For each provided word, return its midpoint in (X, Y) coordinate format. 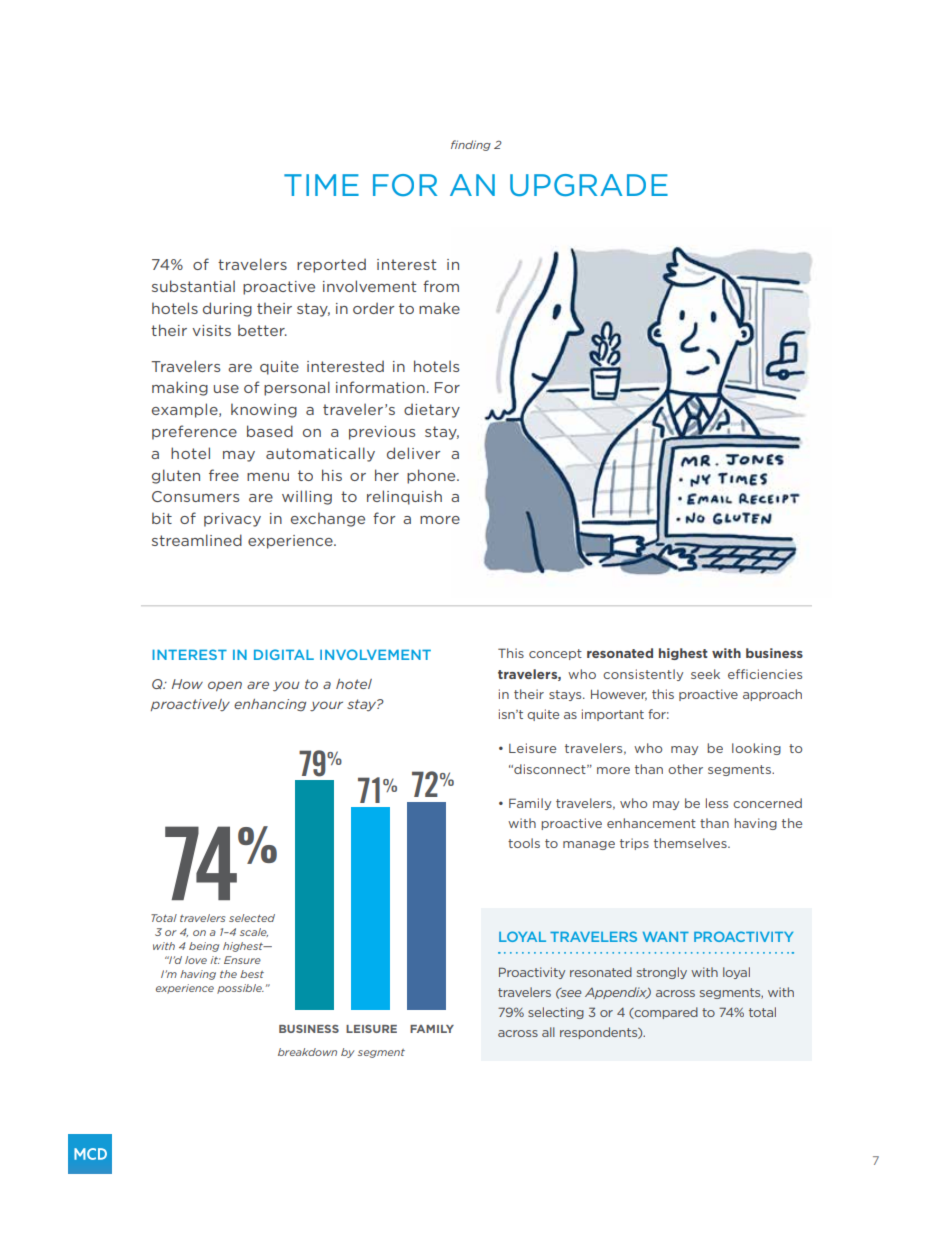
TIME (321, 185)
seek (705, 674)
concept (555, 654)
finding (471, 145)
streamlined (197, 540)
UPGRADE (589, 185)
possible (240, 989)
